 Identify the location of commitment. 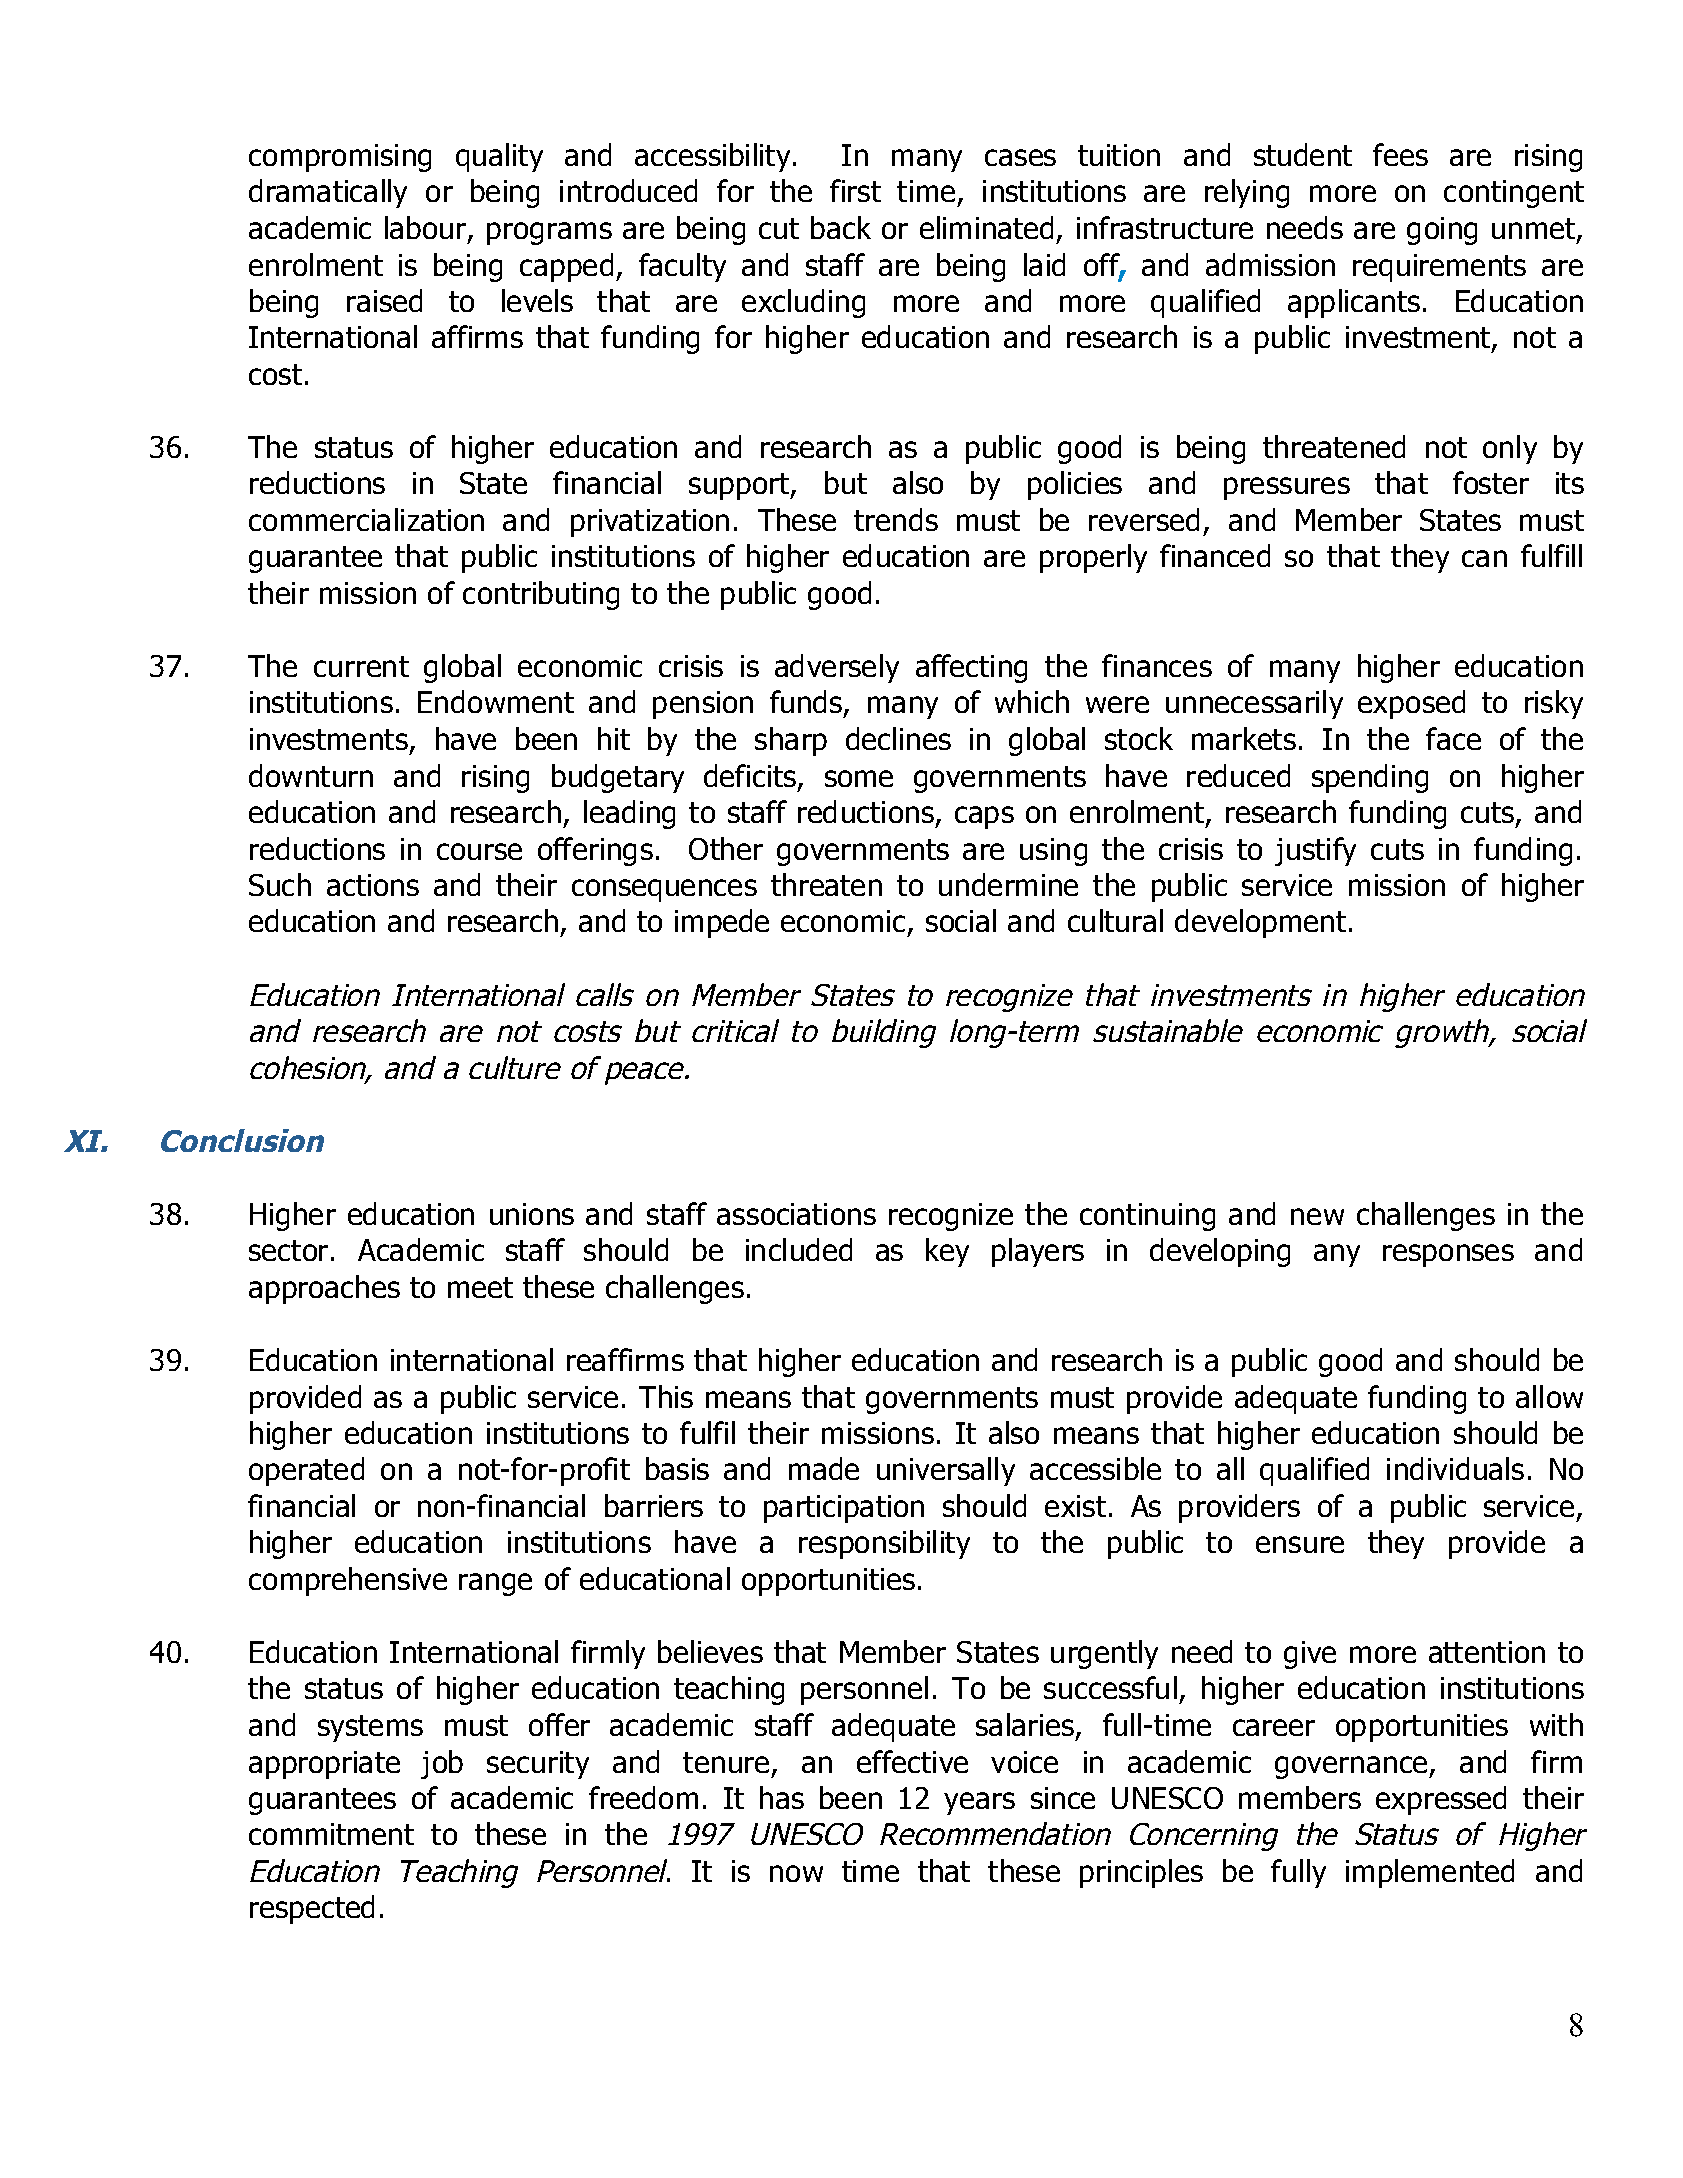
(331, 1834).
